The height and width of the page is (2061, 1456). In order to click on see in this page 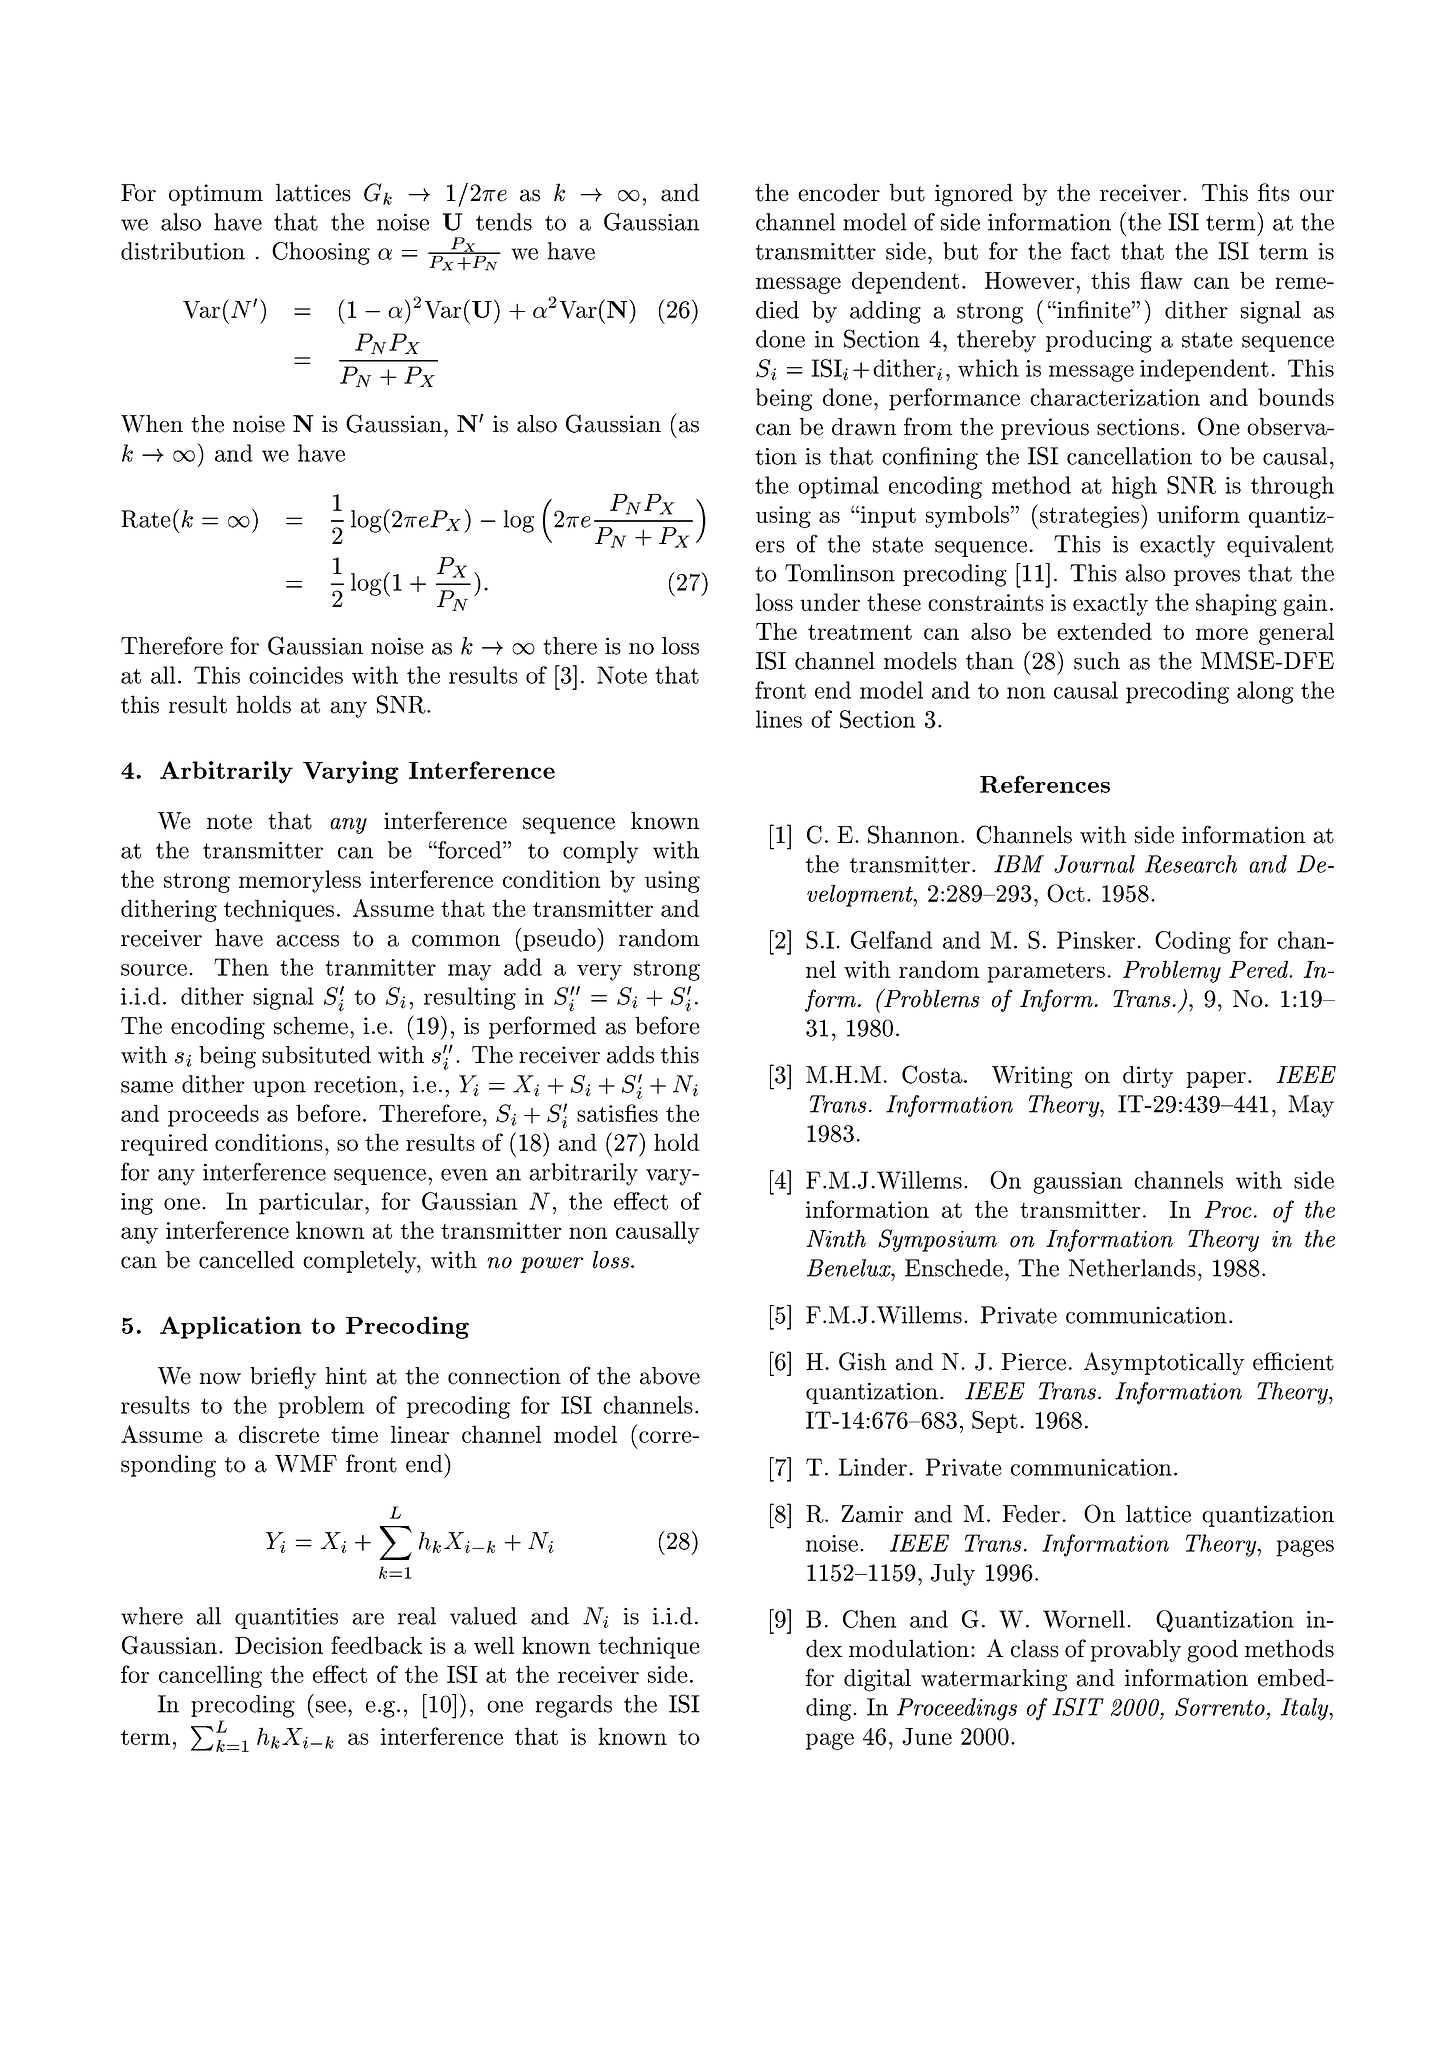, I will do `click(331, 1707)`.
